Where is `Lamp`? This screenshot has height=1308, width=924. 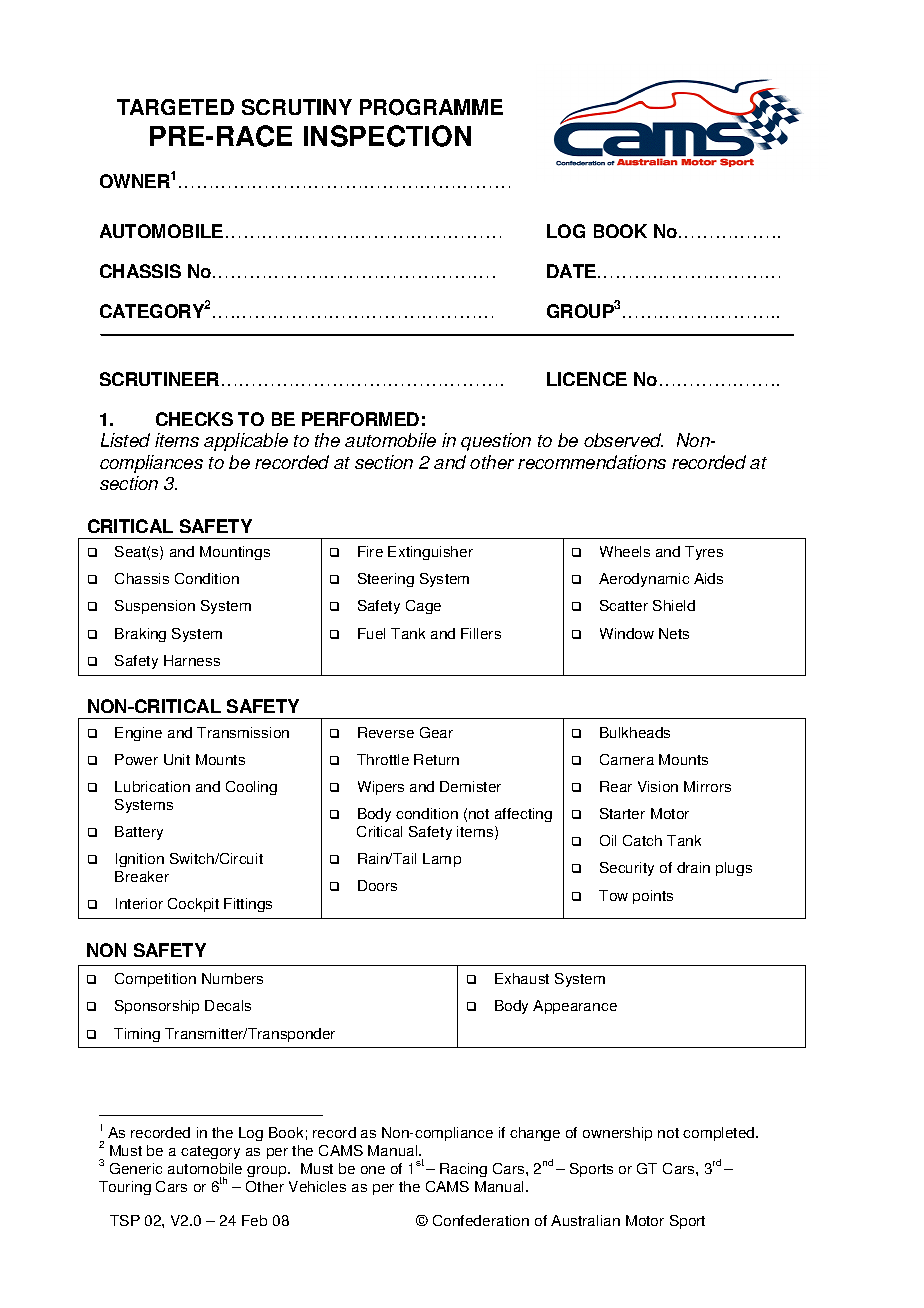 Lamp is located at coordinates (442, 860).
